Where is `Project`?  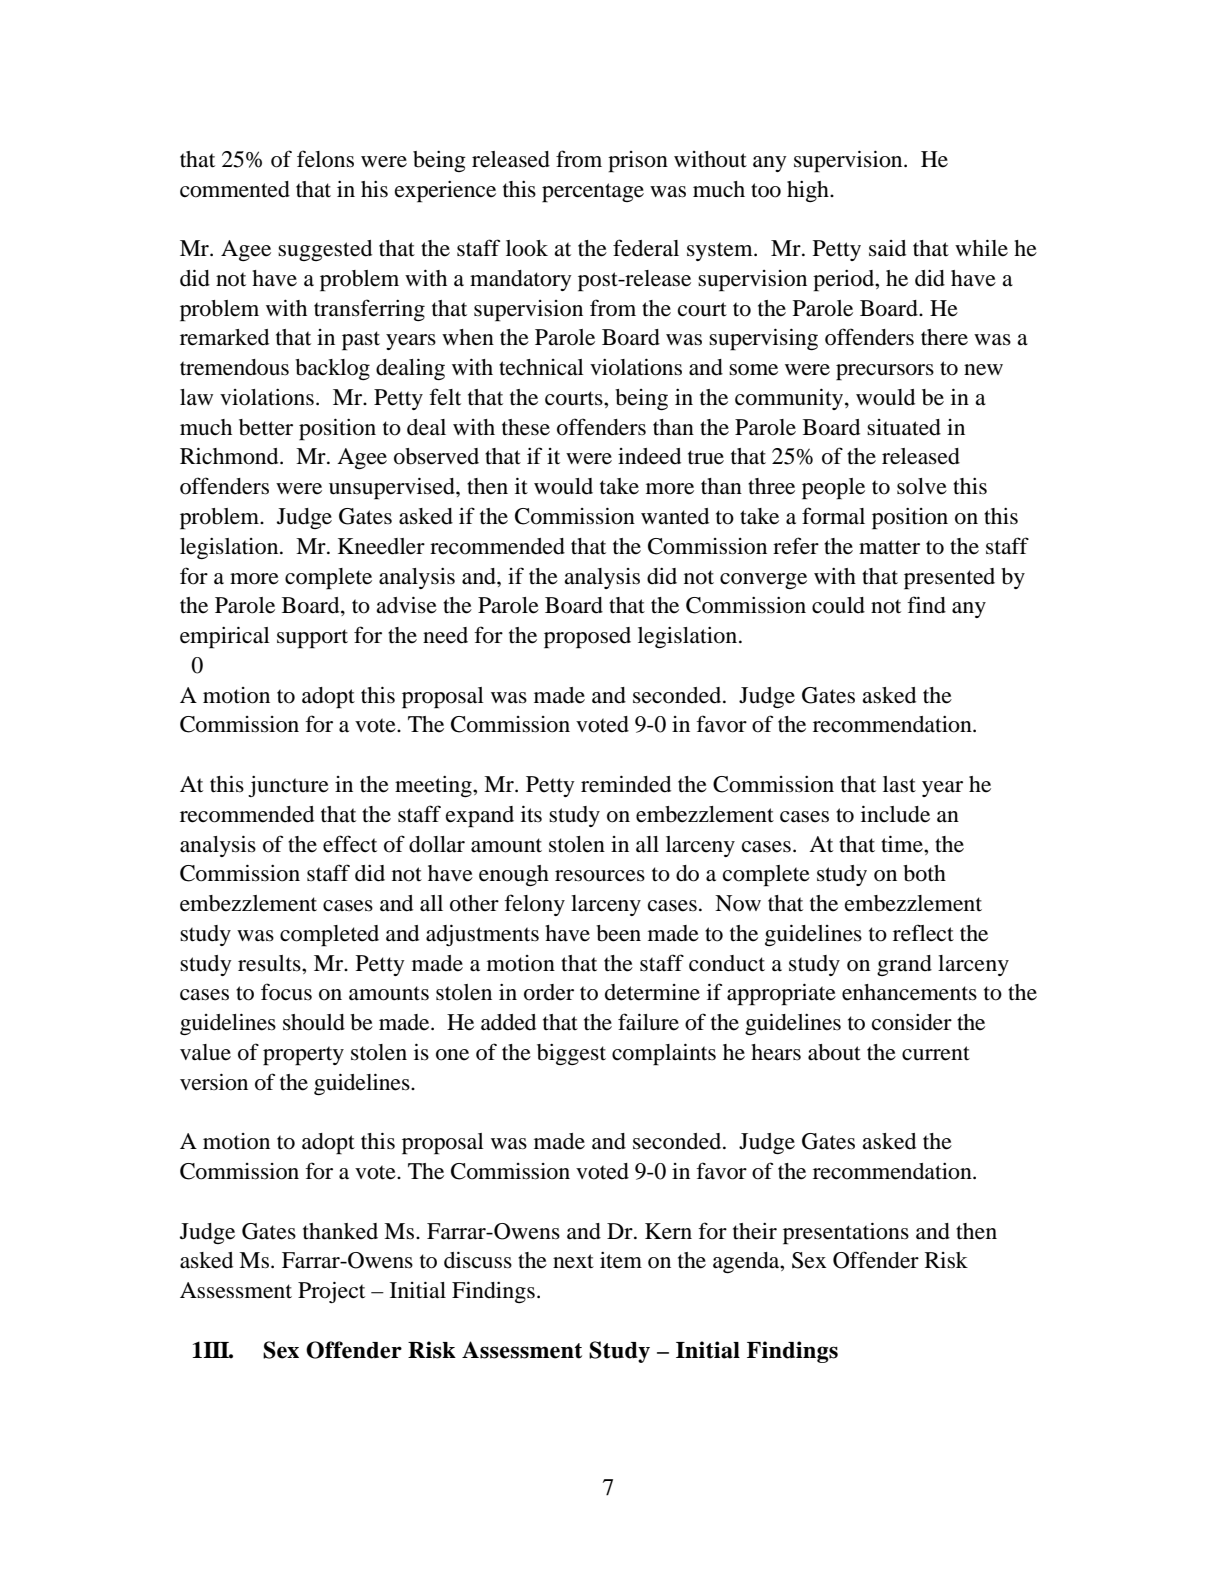 Project is located at coordinates (331, 1292).
